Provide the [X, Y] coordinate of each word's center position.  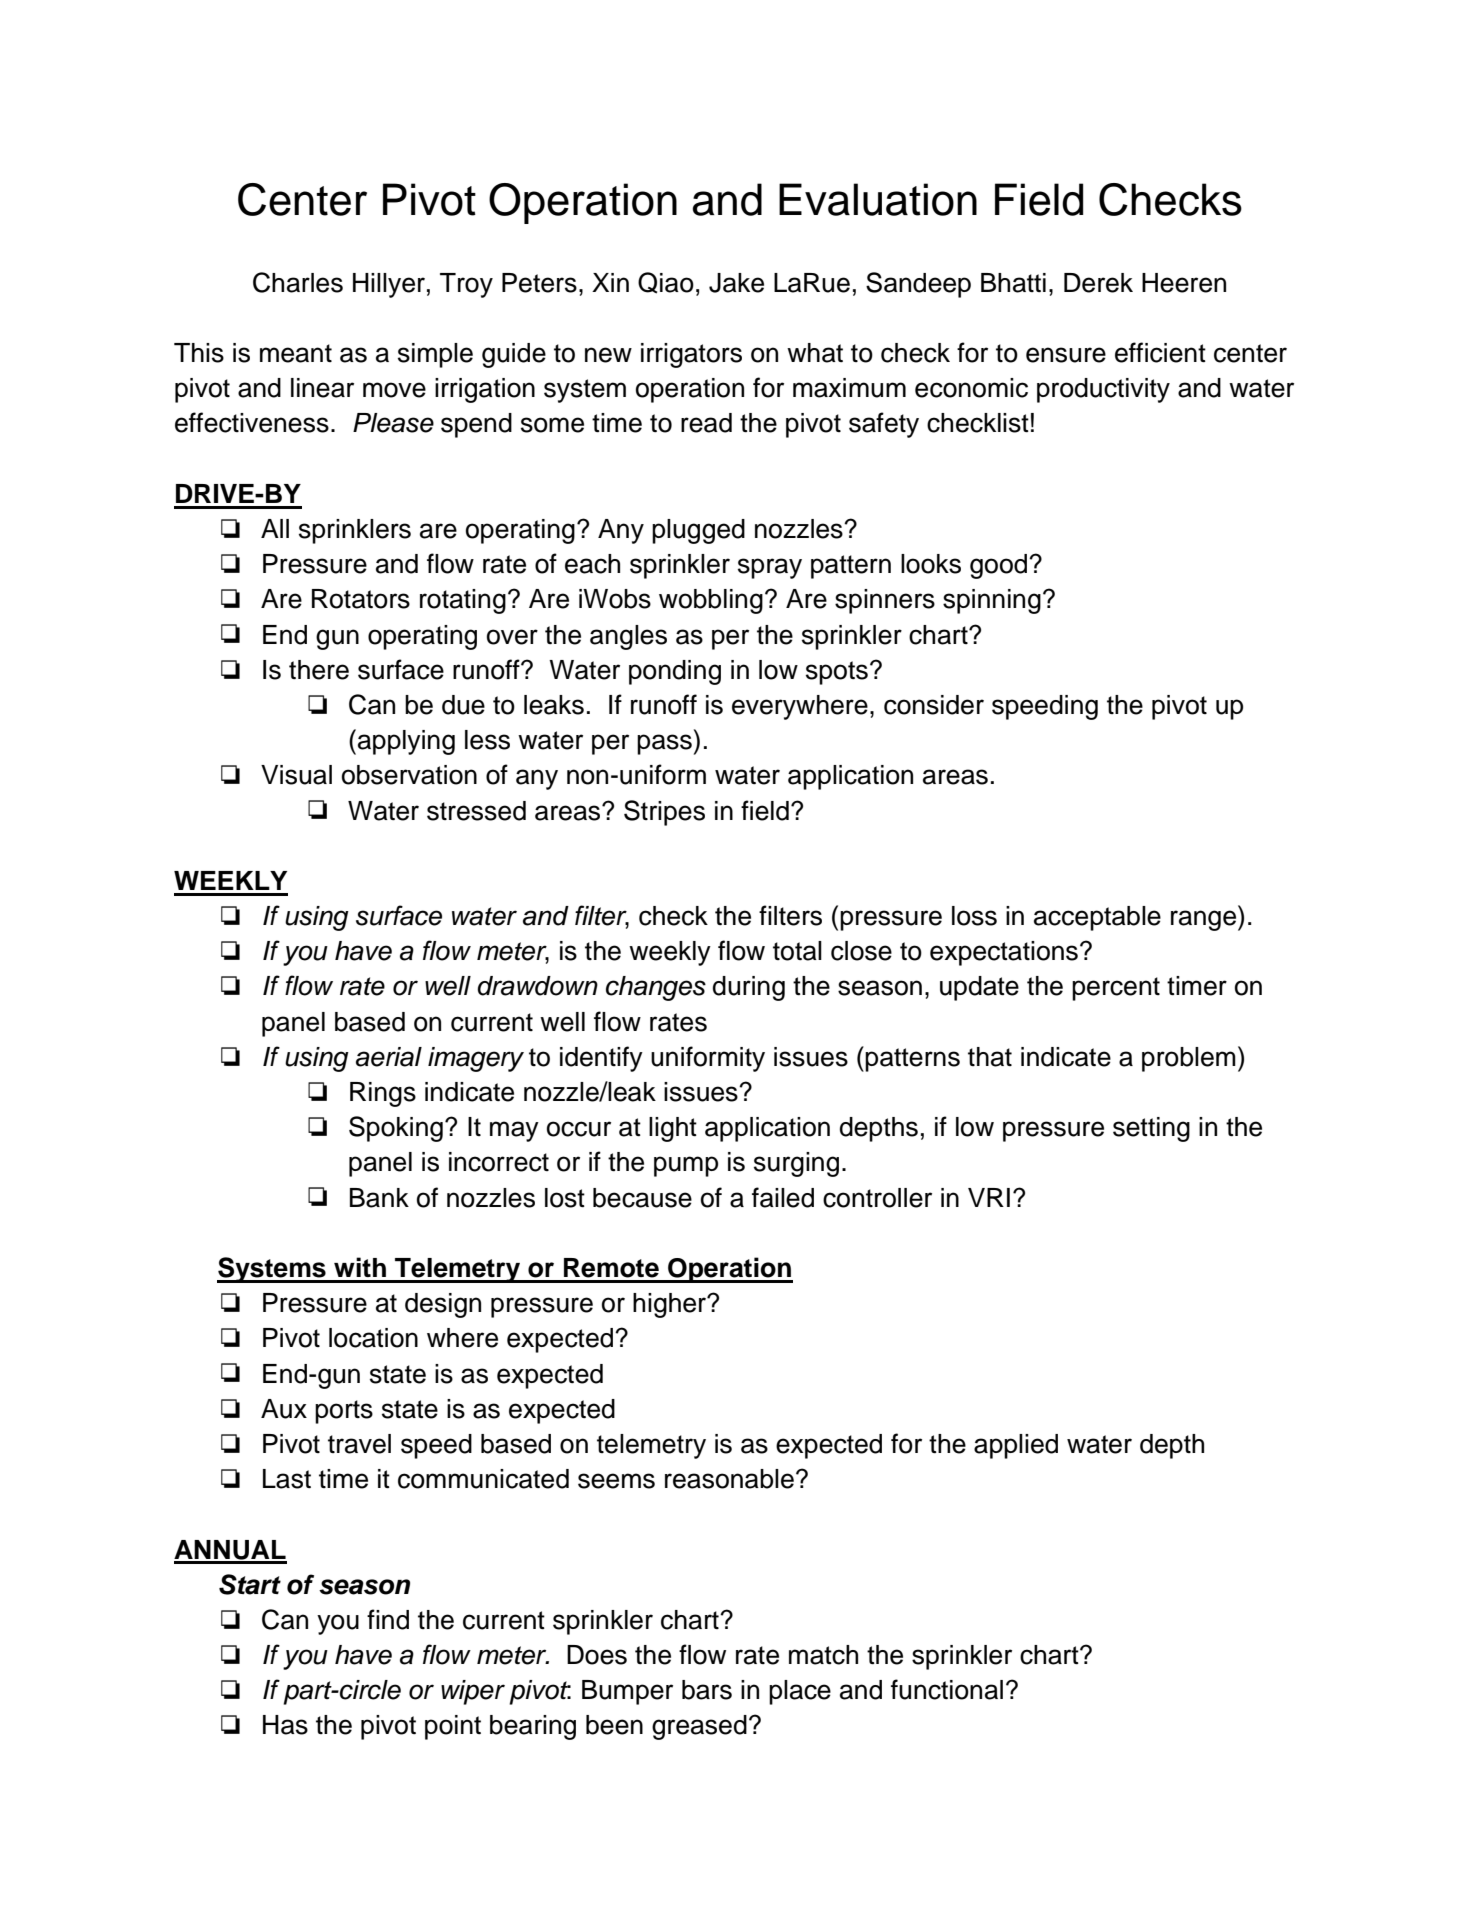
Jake [736, 283]
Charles [298, 282]
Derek [1098, 283]
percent [1116, 989]
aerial [389, 1057]
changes [656, 988]
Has [285, 1725]
